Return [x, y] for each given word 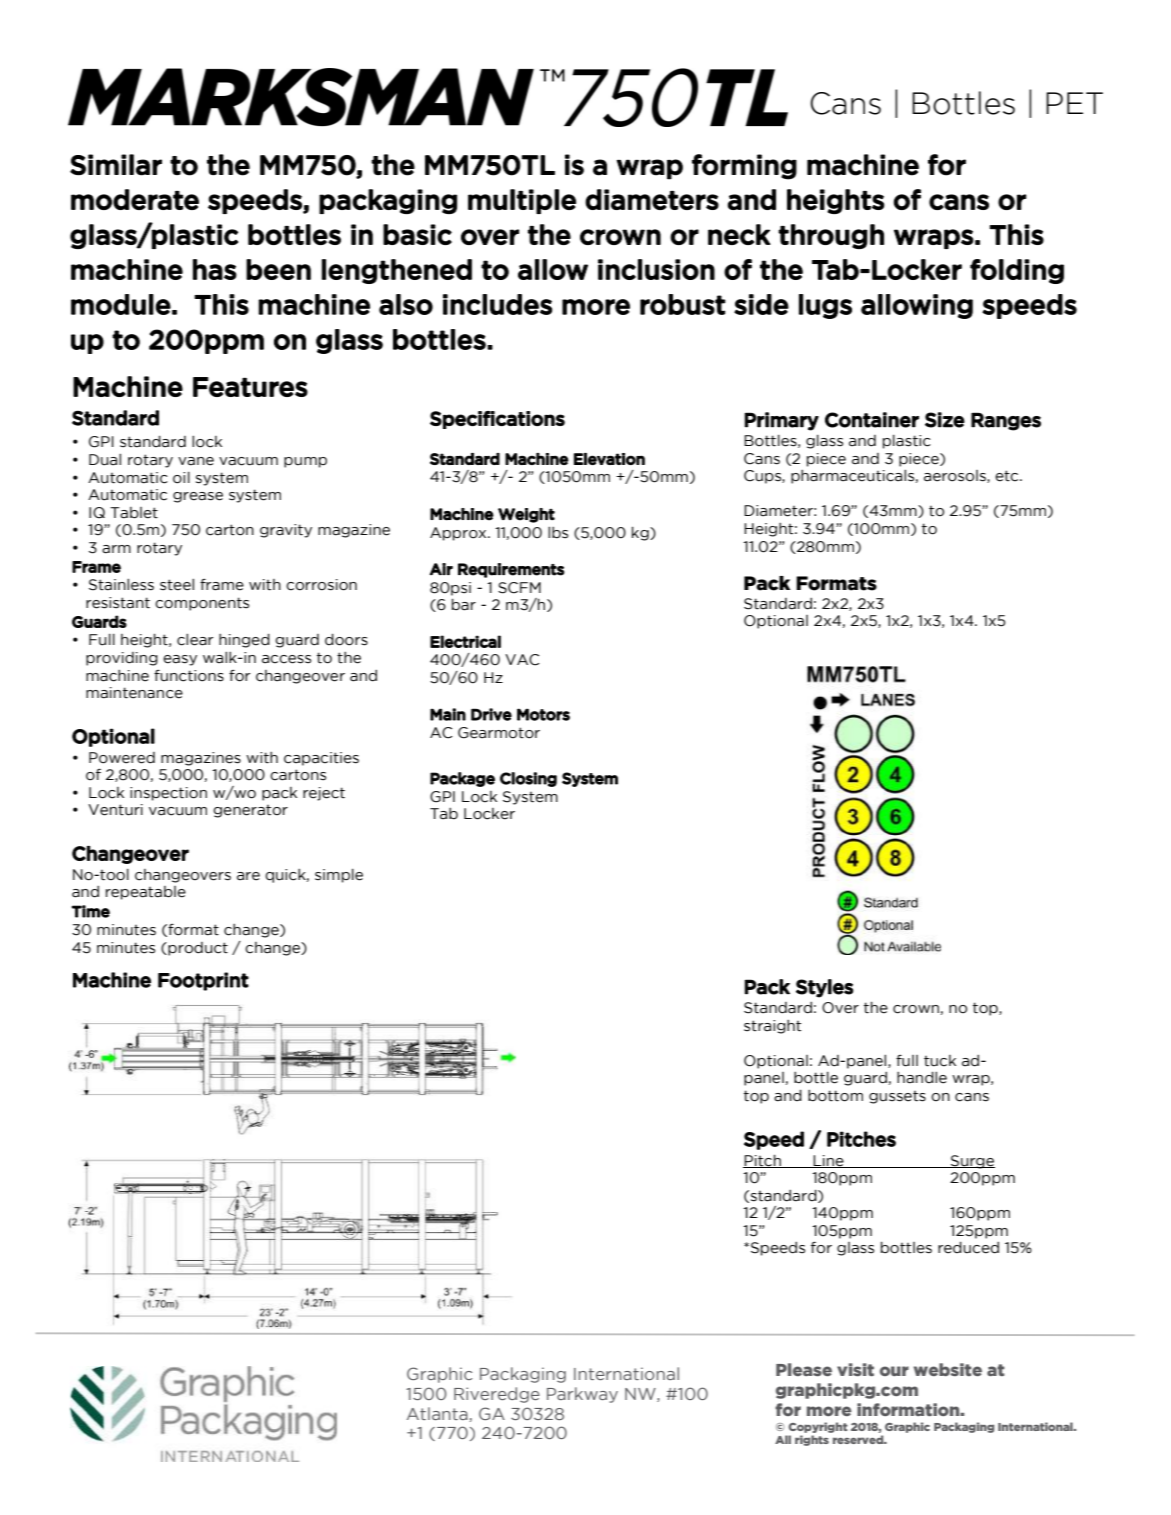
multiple [522, 201]
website [948, 1369]
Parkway [582, 1395]
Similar [116, 165]
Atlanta [438, 1414]
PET [1074, 103]
